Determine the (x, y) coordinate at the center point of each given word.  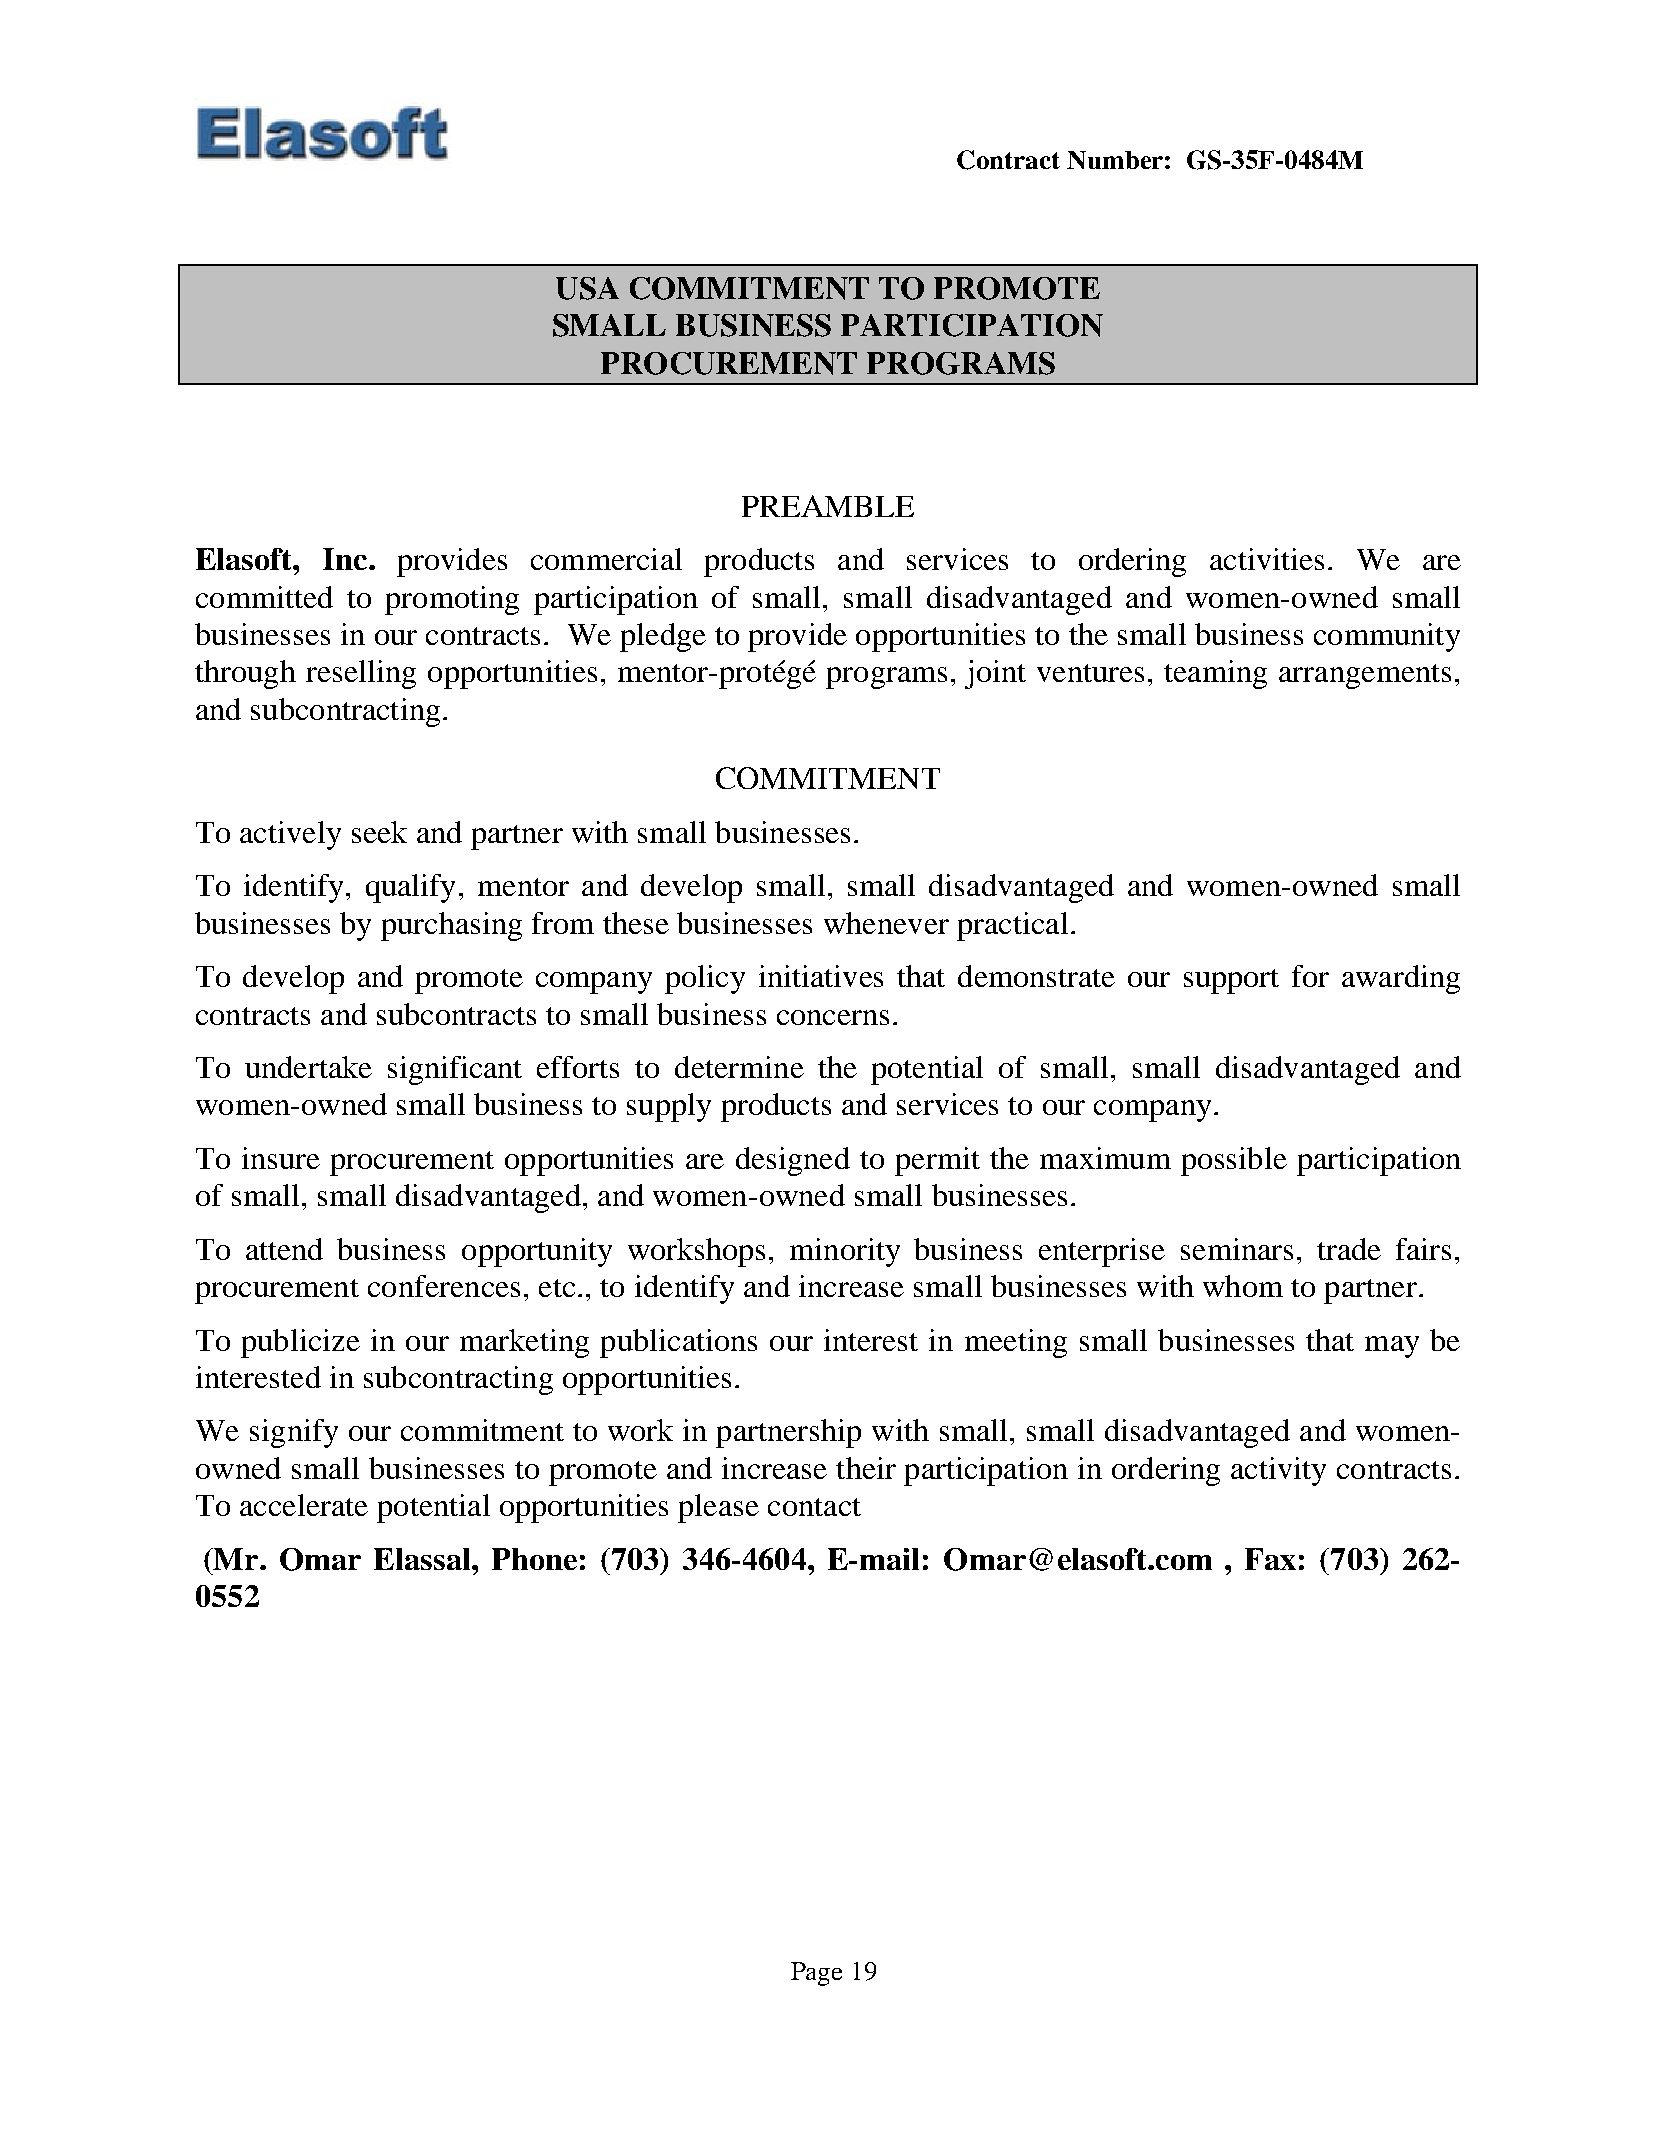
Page (816, 1974)
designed (793, 1161)
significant (455, 1070)
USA (587, 288)
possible (1234, 1161)
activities (1267, 559)
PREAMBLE (828, 506)
